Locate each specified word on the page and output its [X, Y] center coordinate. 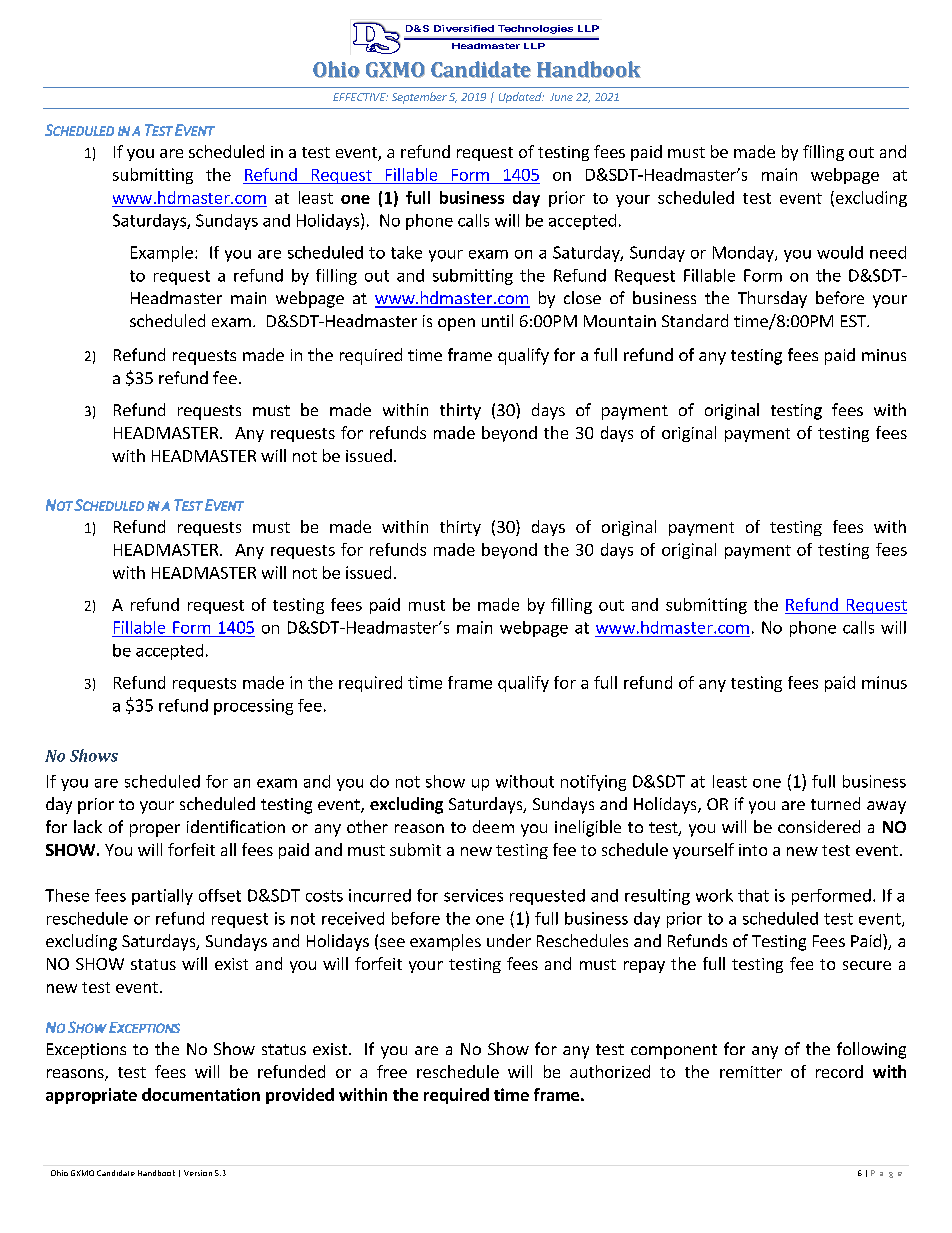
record [839, 1071]
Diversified [464, 28]
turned [835, 803]
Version [198, 1173]
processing [253, 707]
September [419, 98]
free [392, 1071]
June [561, 97]
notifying [593, 783]
